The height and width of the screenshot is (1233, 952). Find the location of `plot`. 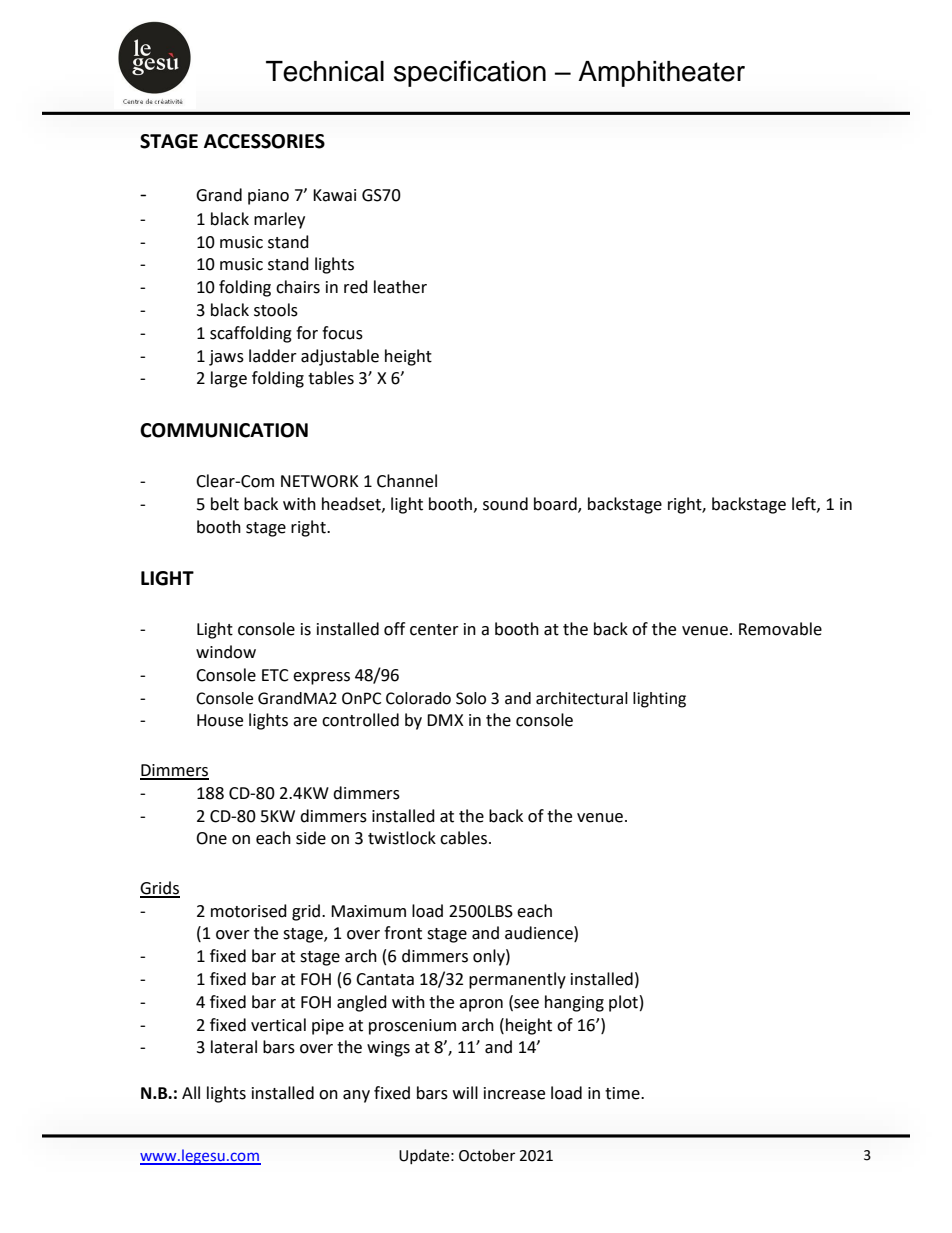

plot is located at coordinates (623, 1003).
